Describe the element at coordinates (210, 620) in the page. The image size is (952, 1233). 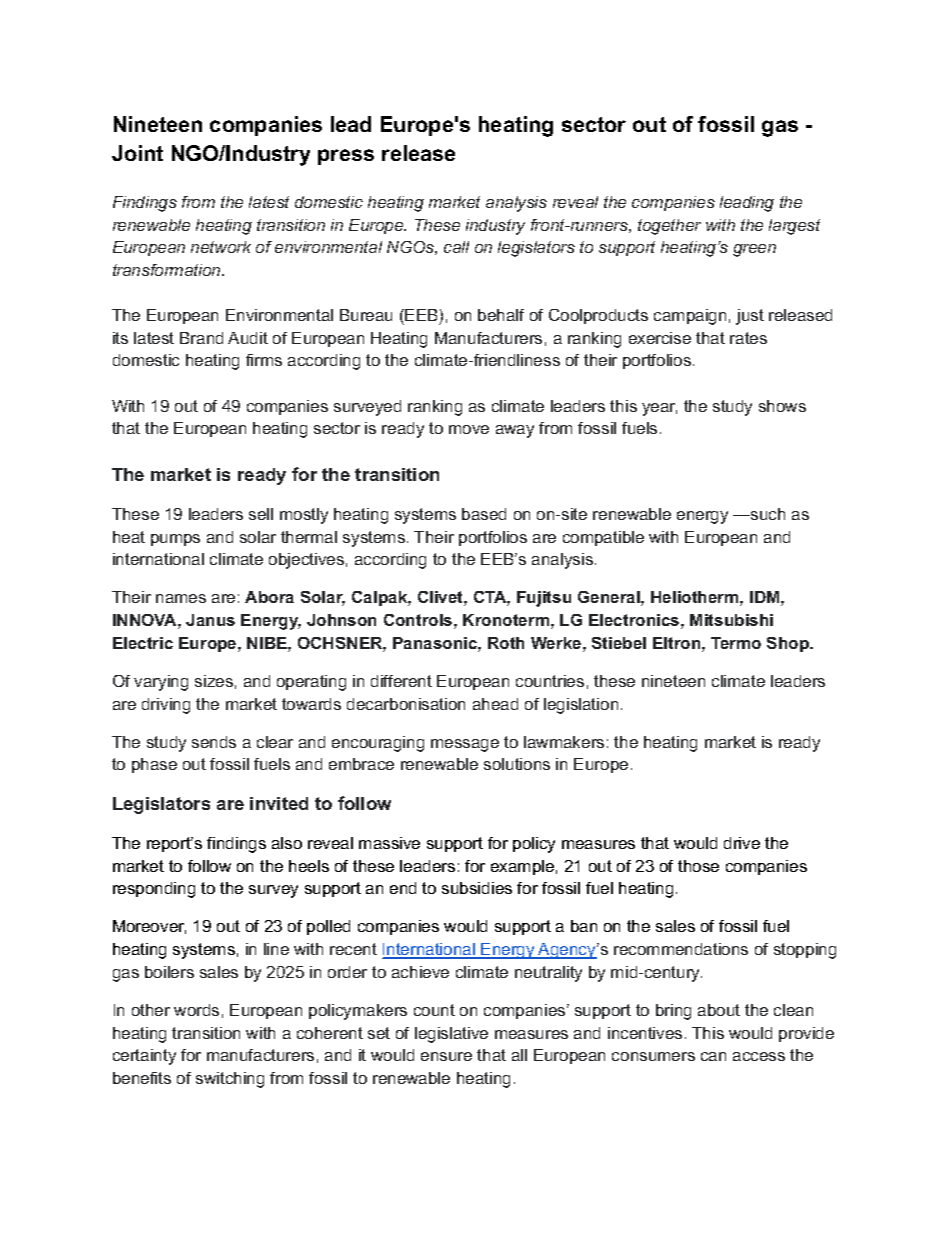
I see `Janus` at that location.
